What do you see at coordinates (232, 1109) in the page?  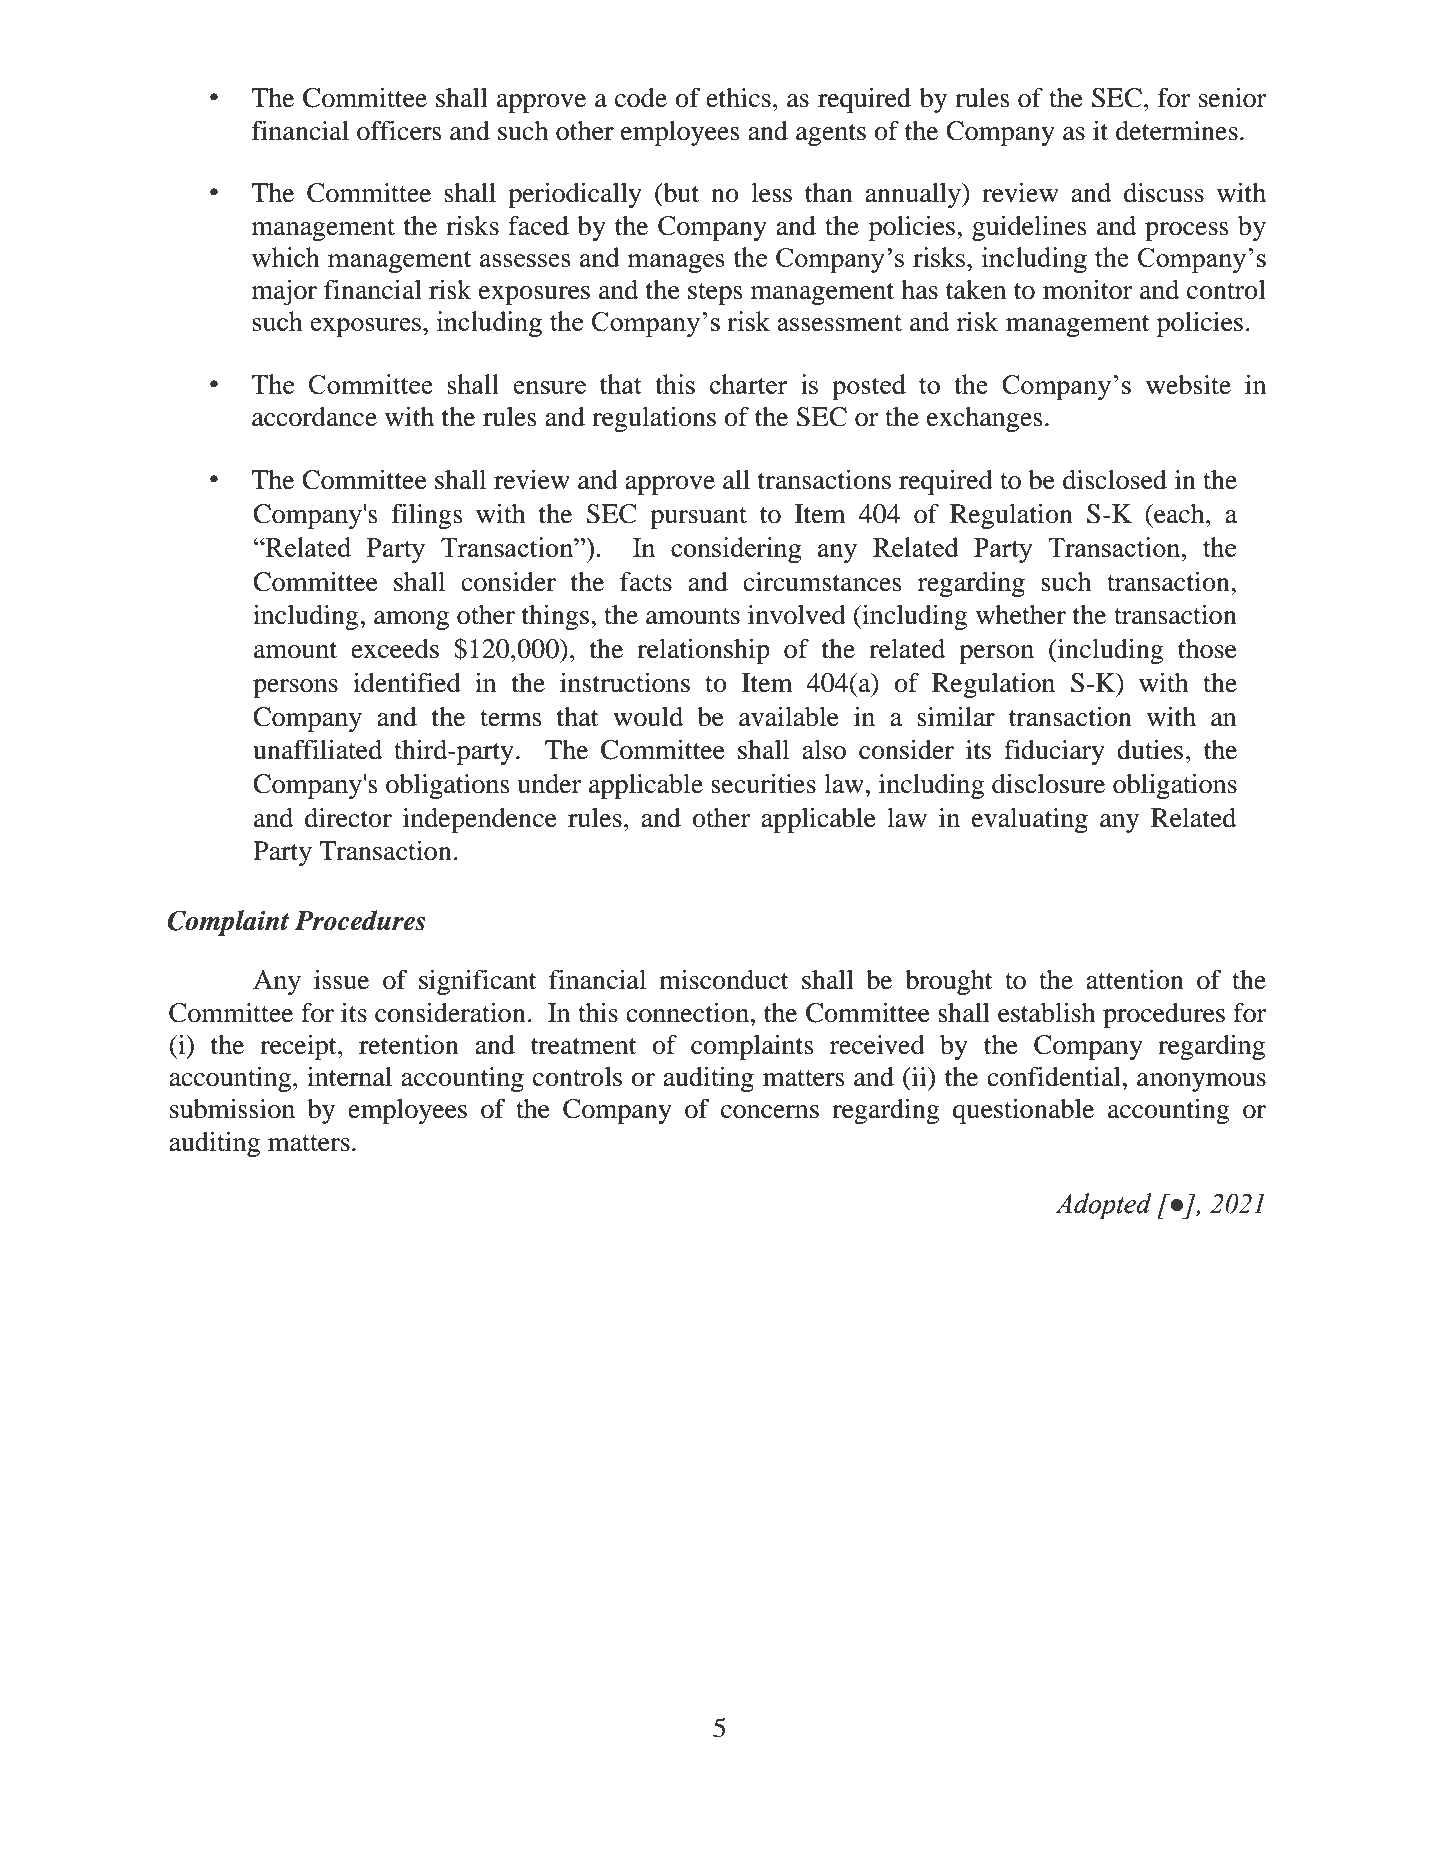 I see `submission` at bounding box center [232, 1109].
